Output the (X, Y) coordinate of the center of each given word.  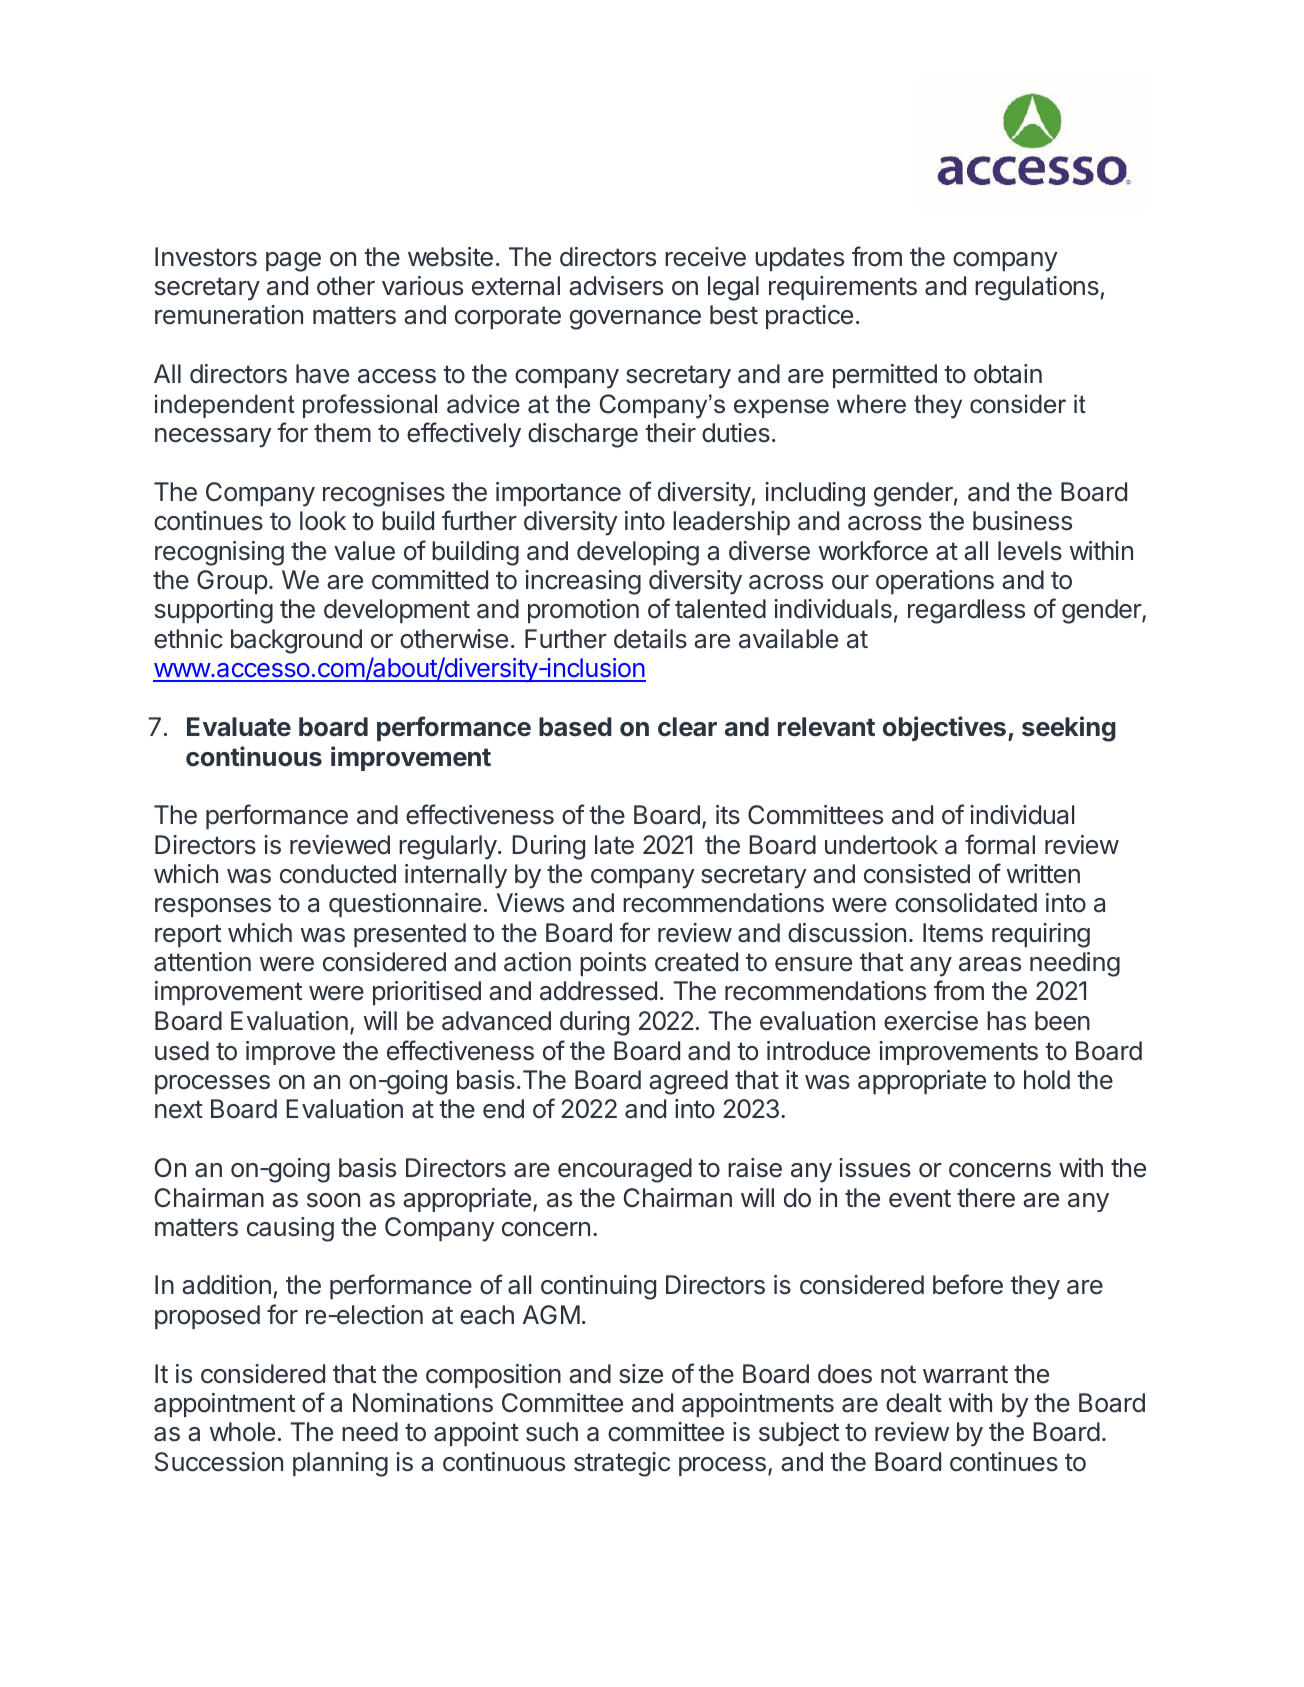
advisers (616, 286)
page (293, 262)
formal (1000, 844)
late (614, 845)
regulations (1038, 288)
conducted (338, 874)
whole (242, 1432)
